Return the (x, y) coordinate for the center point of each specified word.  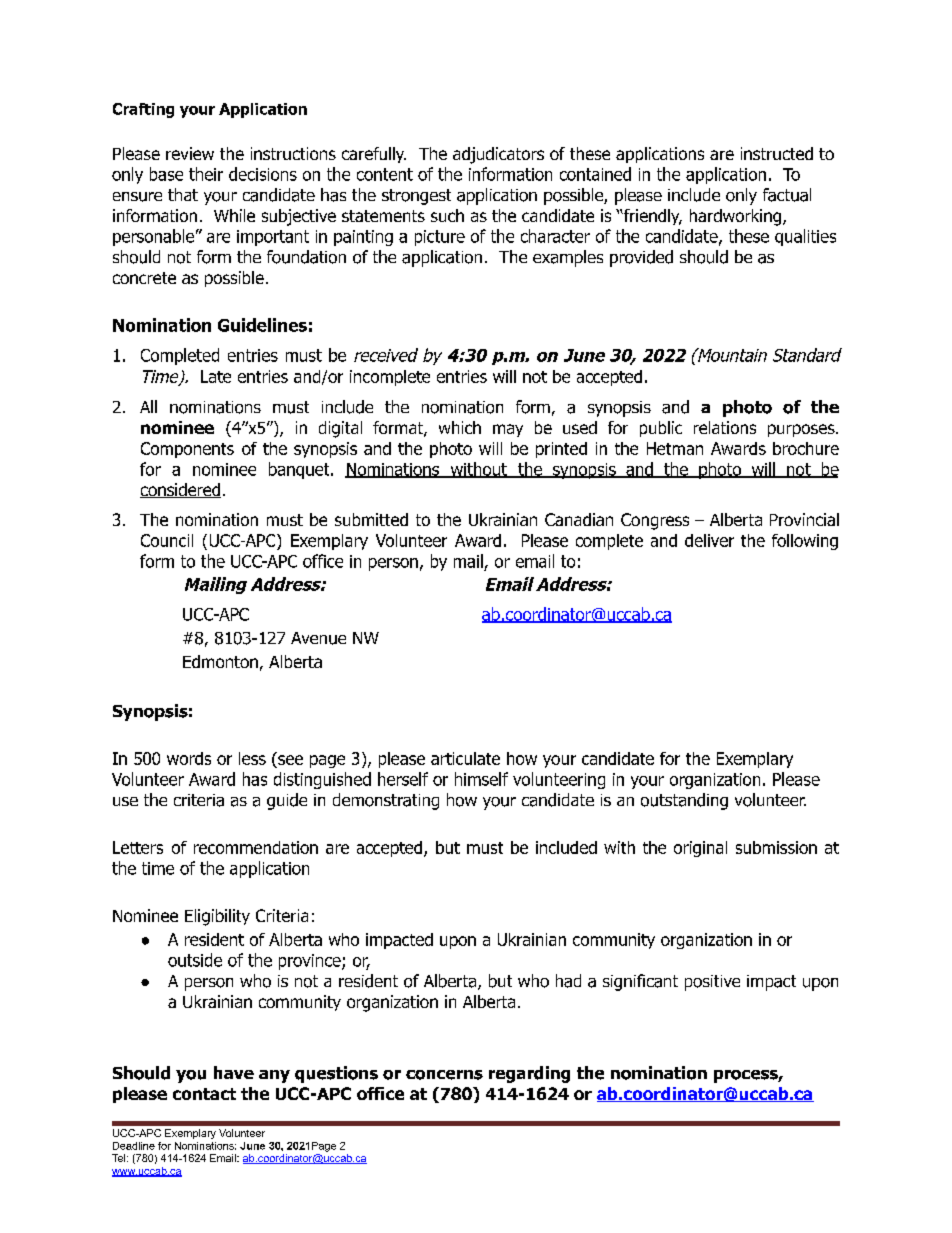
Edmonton (220, 661)
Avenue (318, 638)
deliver (709, 540)
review (190, 153)
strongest (416, 197)
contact (204, 1094)
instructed (777, 153)
